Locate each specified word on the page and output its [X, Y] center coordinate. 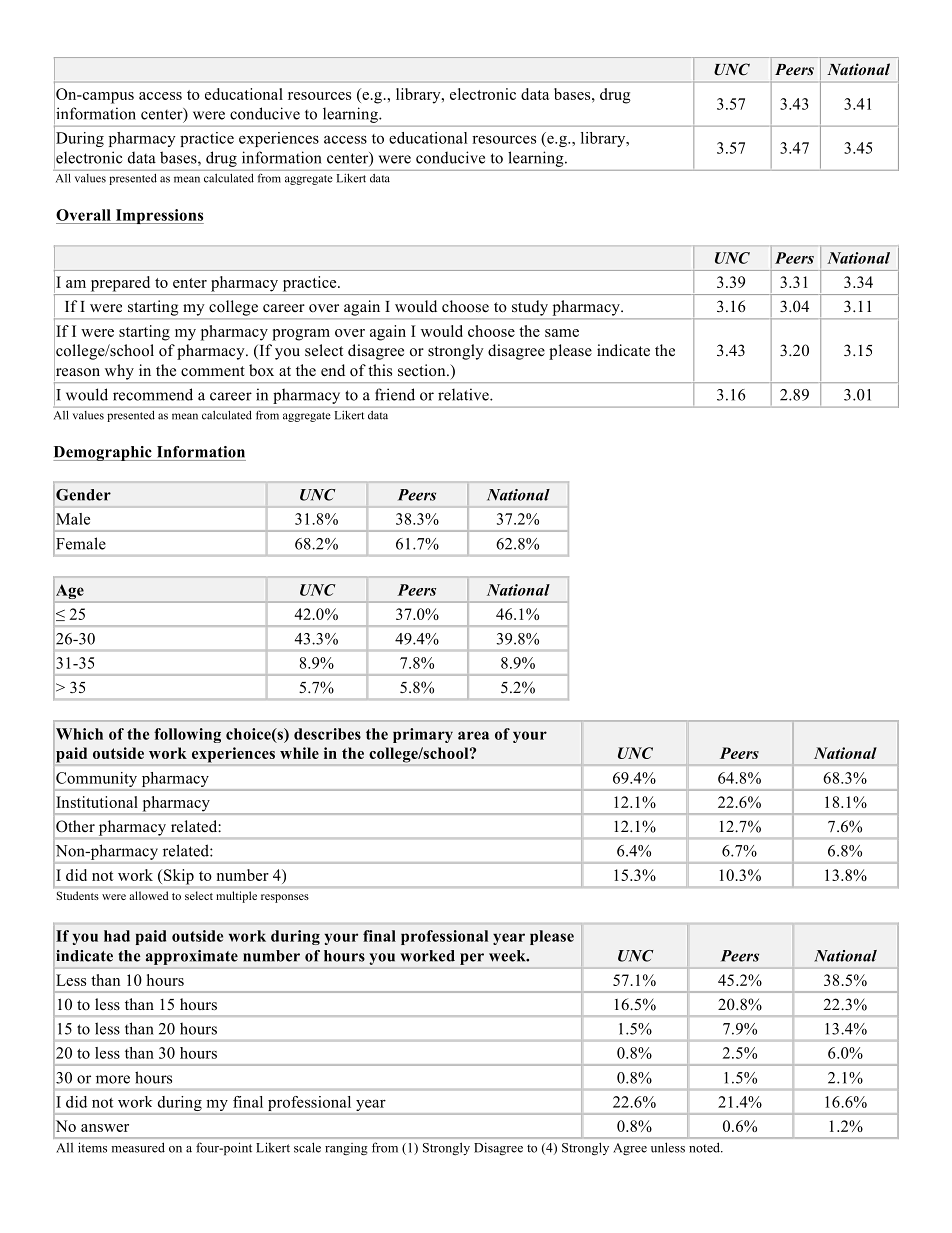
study [530, 308]
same [562, 333]
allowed [149, 895]
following [187, 735]
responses [285, 898]
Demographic [103, 453]
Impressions [158, 216]
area [473, 735]
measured [138, 1147]
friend [395, 394]
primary [423, 735]
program [301, 335]
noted [705, 1147]
